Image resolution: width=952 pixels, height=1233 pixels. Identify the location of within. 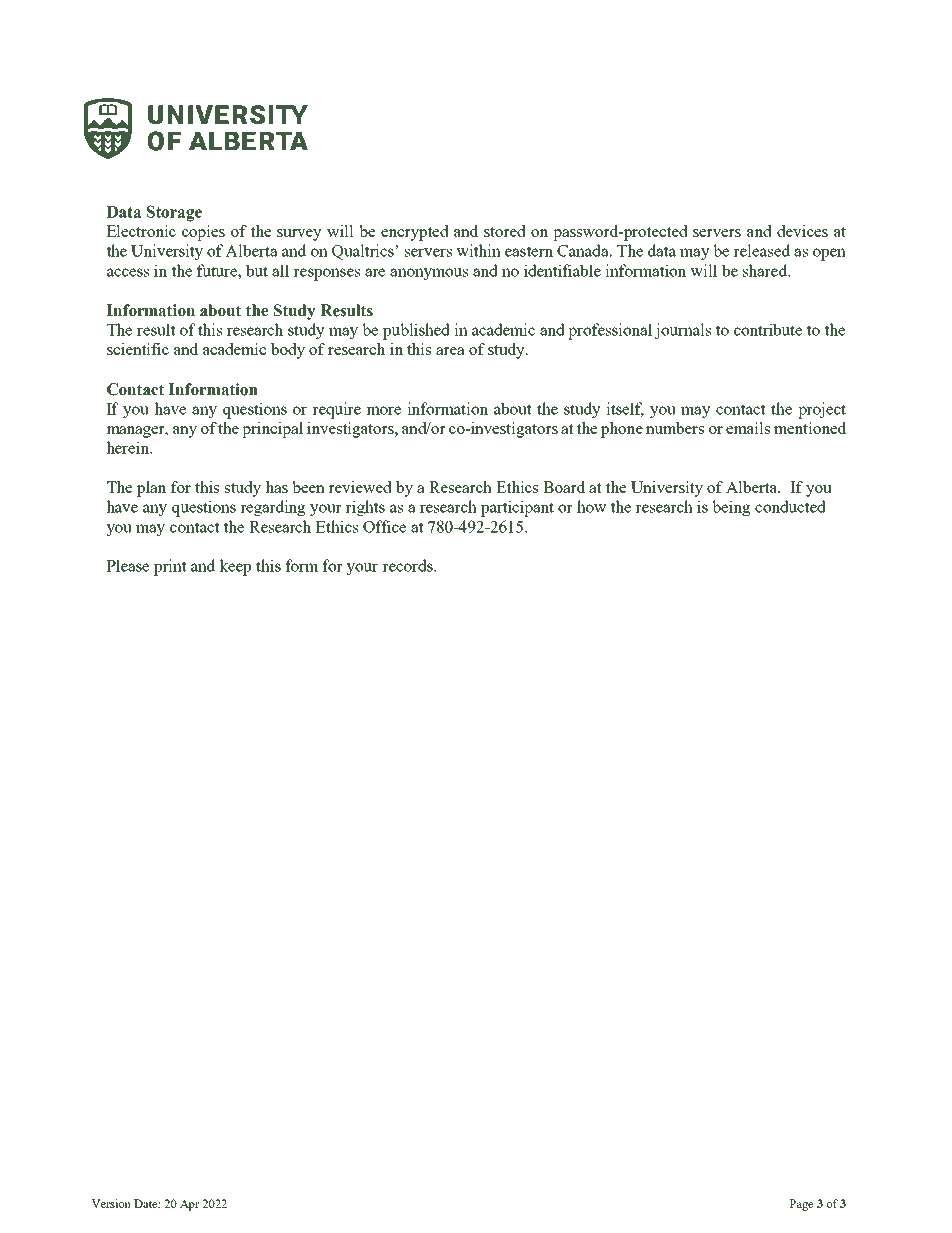
(478, 250).
